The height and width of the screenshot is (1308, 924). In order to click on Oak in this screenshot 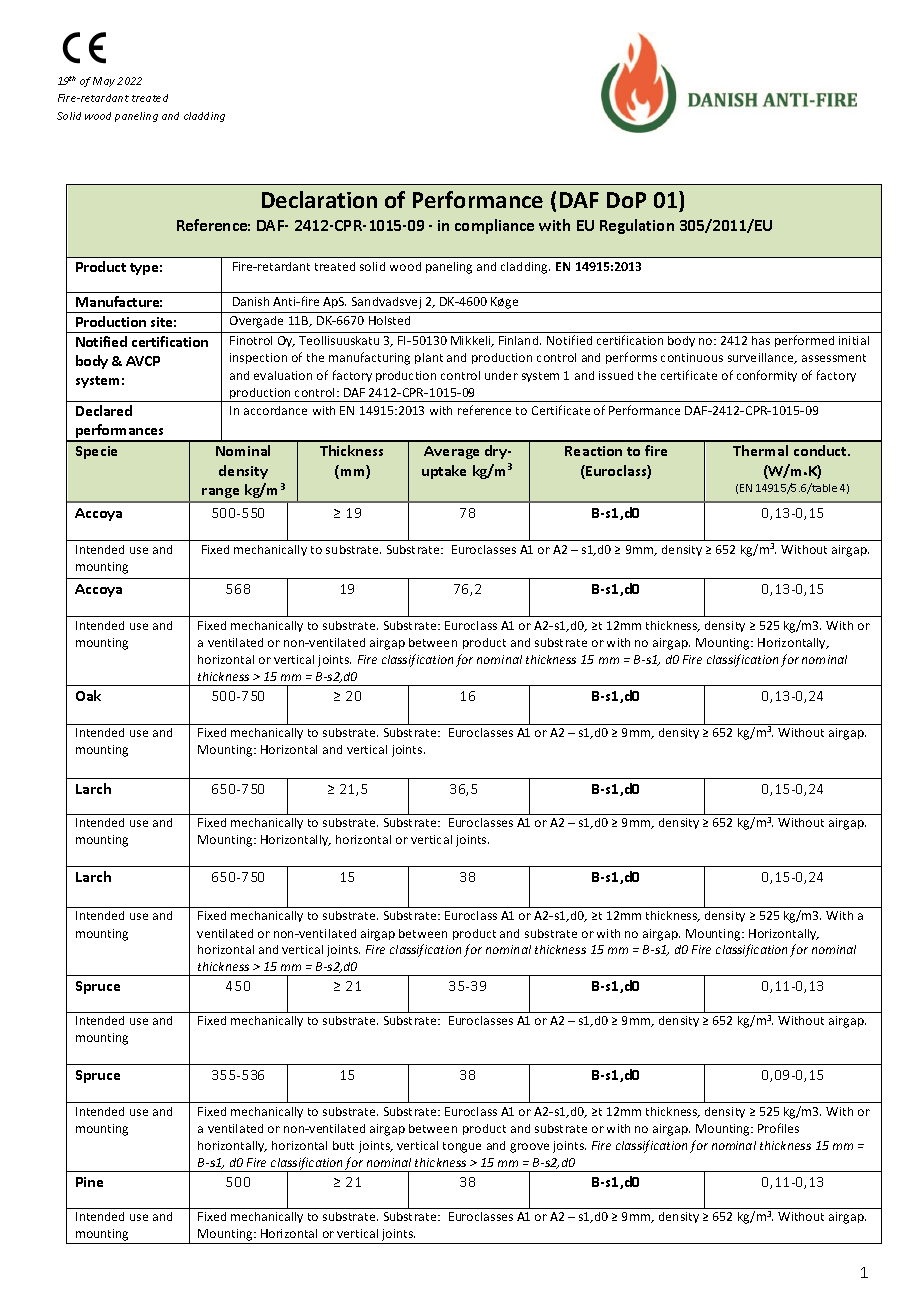, I will do `click(88, 695)`.
